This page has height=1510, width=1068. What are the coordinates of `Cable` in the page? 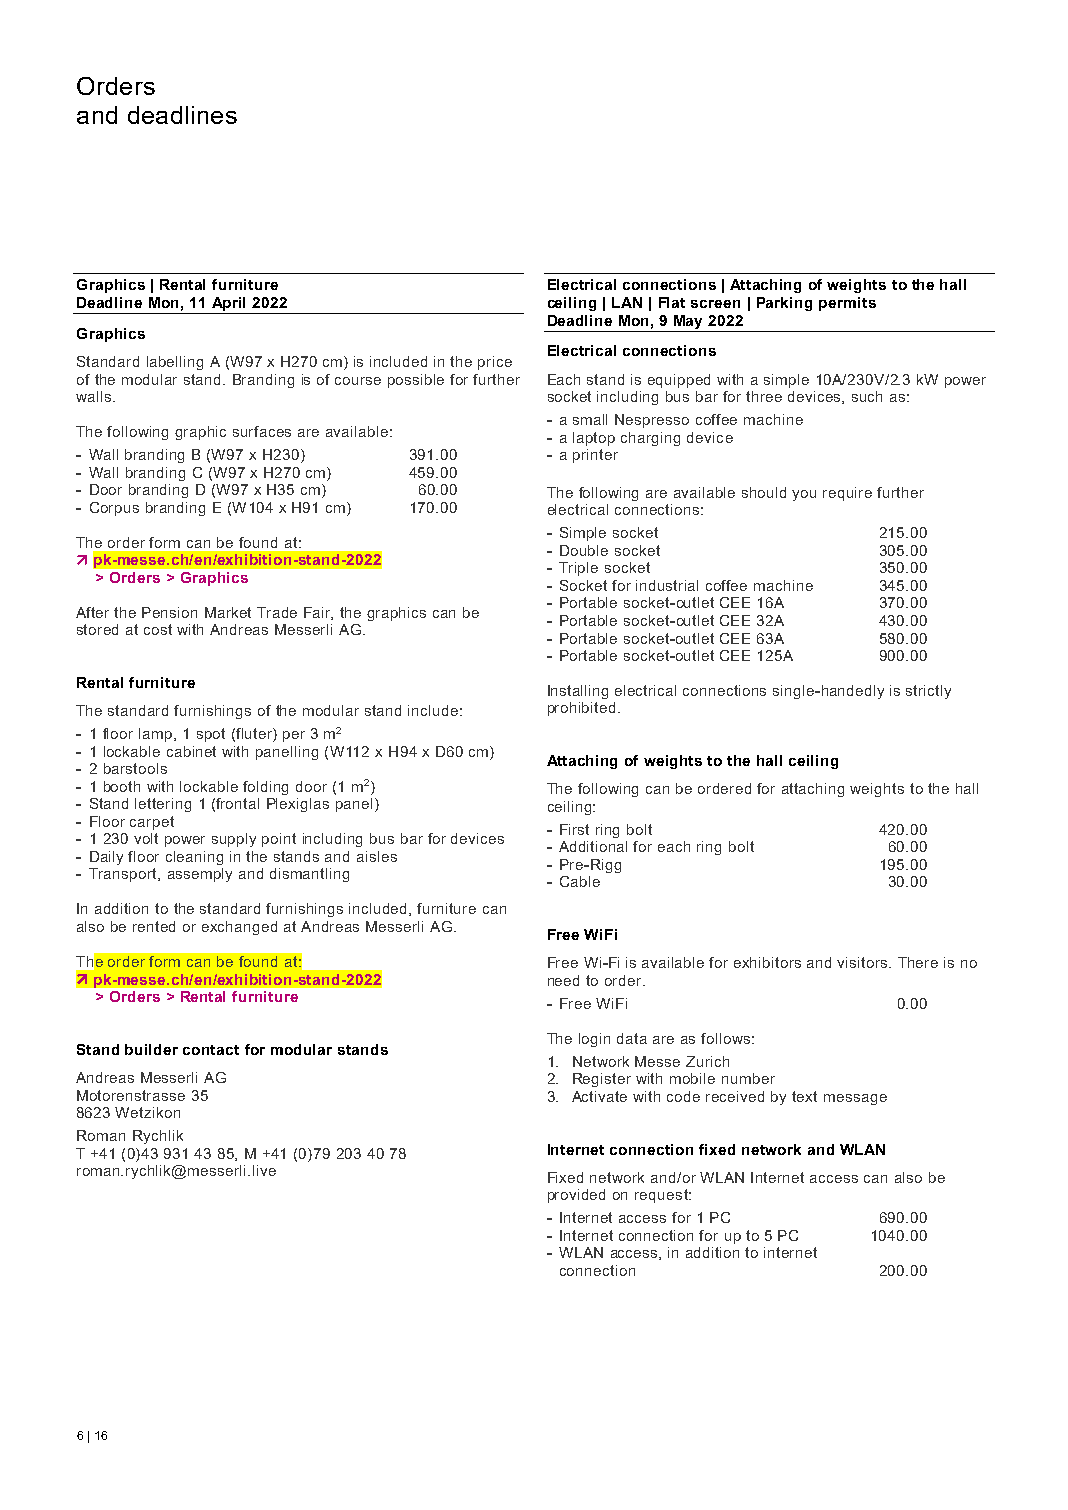 It's located at (580, 881).
